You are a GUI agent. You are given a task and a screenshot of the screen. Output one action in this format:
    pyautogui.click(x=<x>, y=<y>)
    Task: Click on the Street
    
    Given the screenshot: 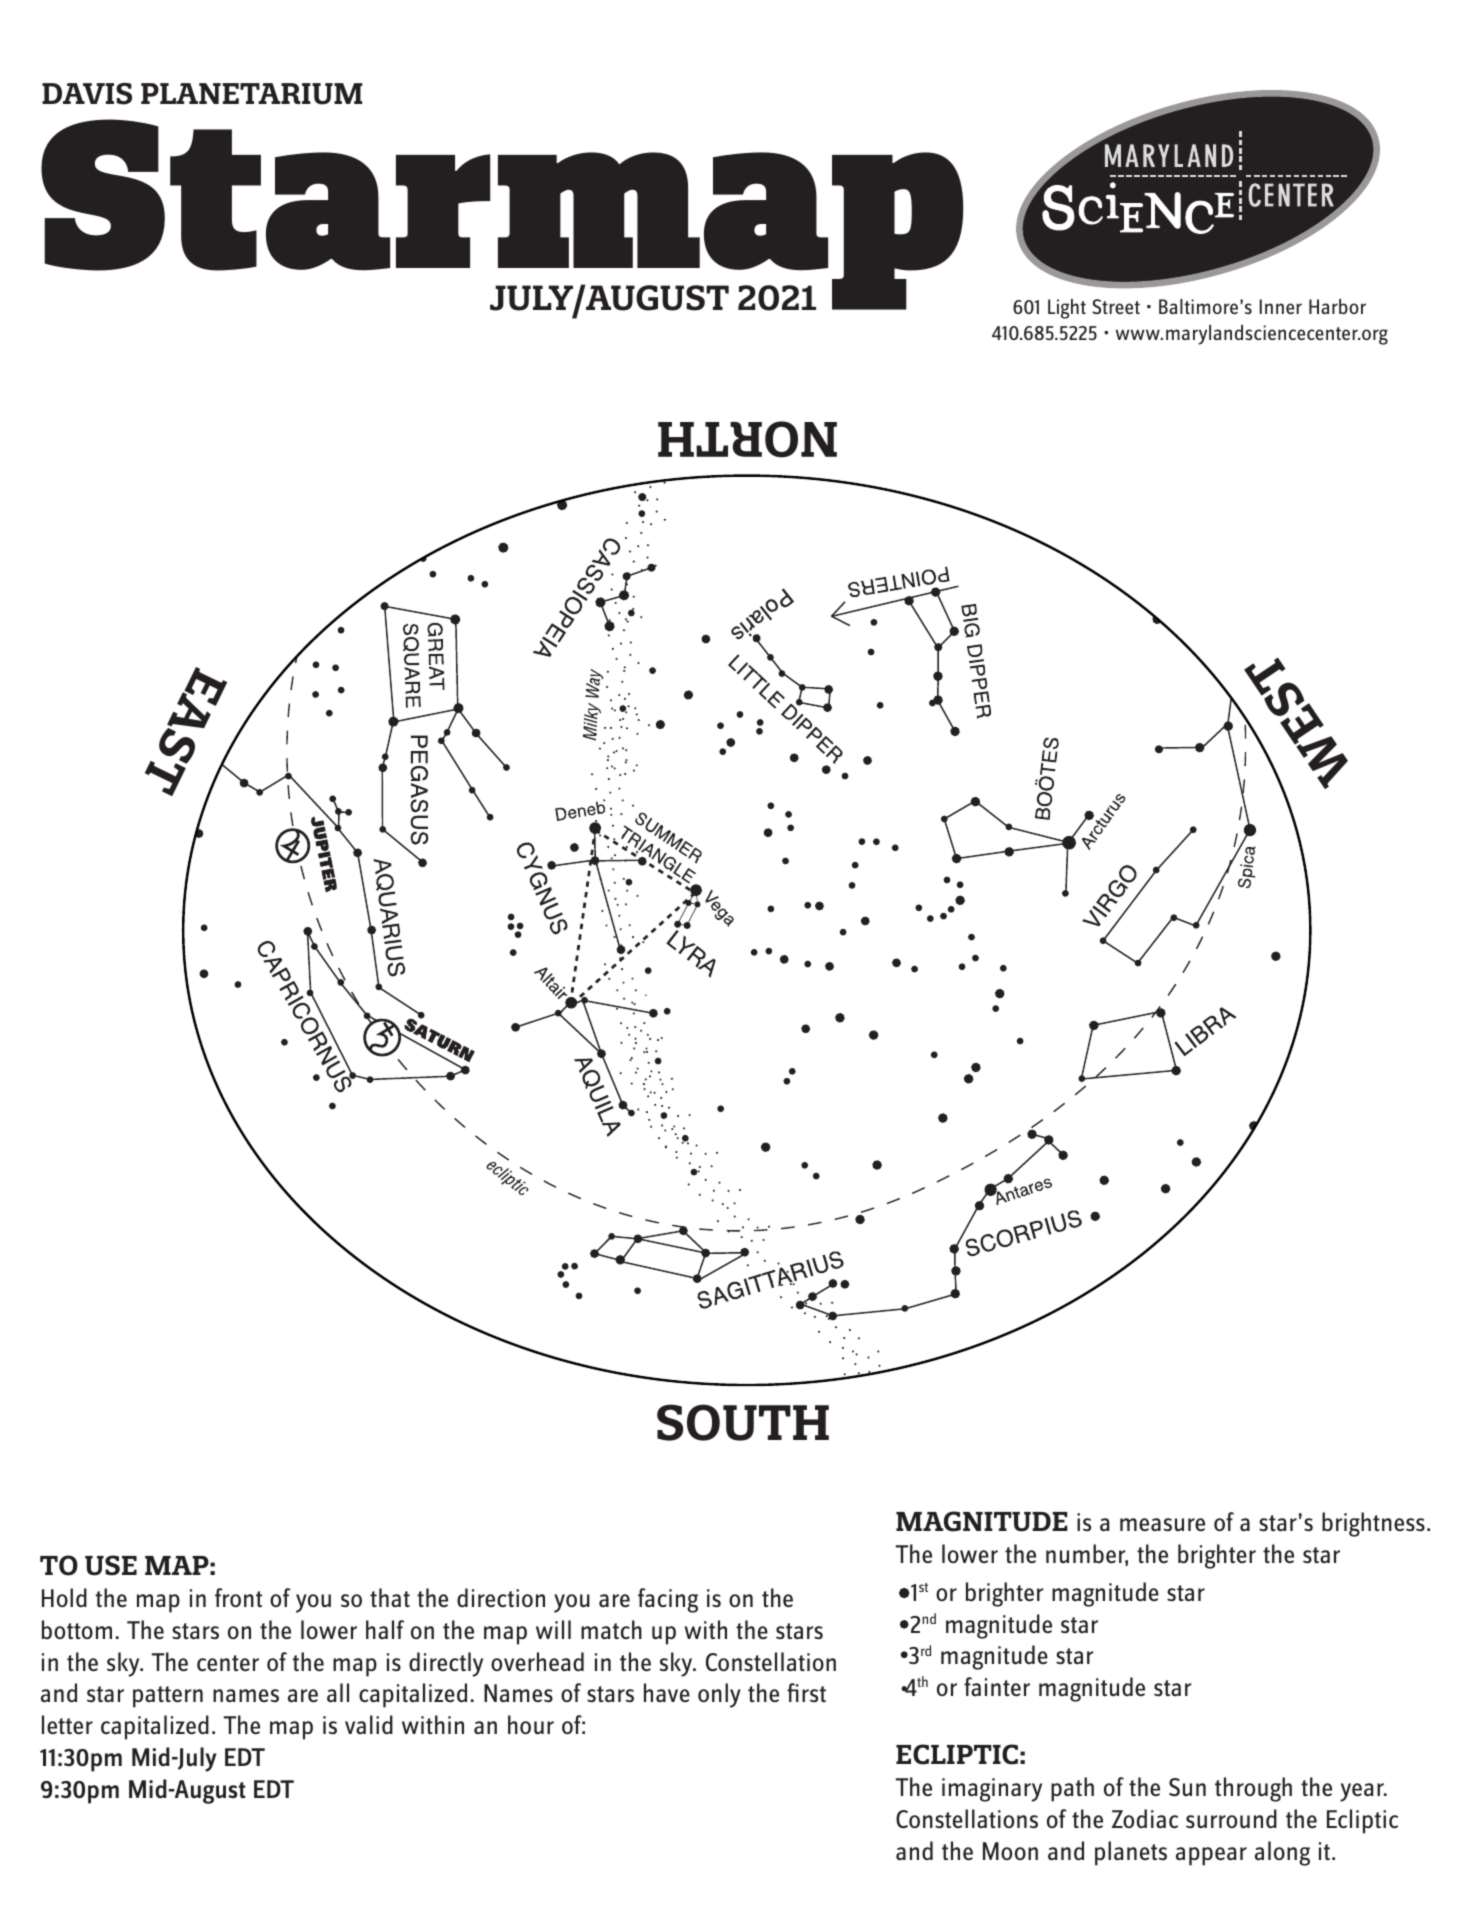 What is the action you would take?
    pyautogui.click(x=1116, y=306)
